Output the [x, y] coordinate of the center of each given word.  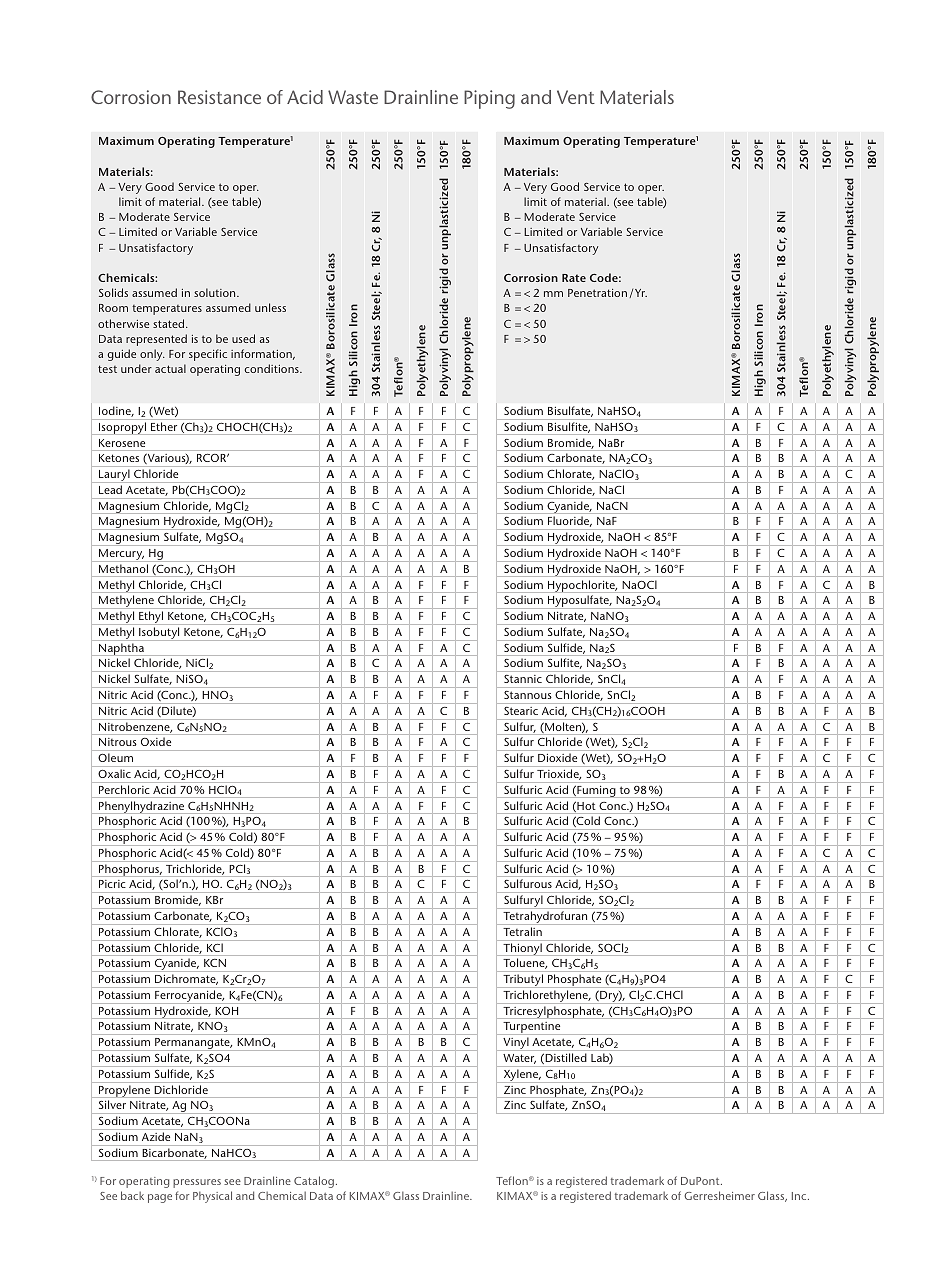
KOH [227, 1011]
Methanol [123, 568]
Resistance [219, 97]
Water [519, 1059]
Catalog [314, 1182]
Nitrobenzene [135, 727]
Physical [212, 1197]
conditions [273, 368]
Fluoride [570, 522]
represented [156, 340]
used [243, 338]
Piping [489, 99]
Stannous [527, 695]
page [160, 1198]
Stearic [521, 711]
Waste [353, 97]
